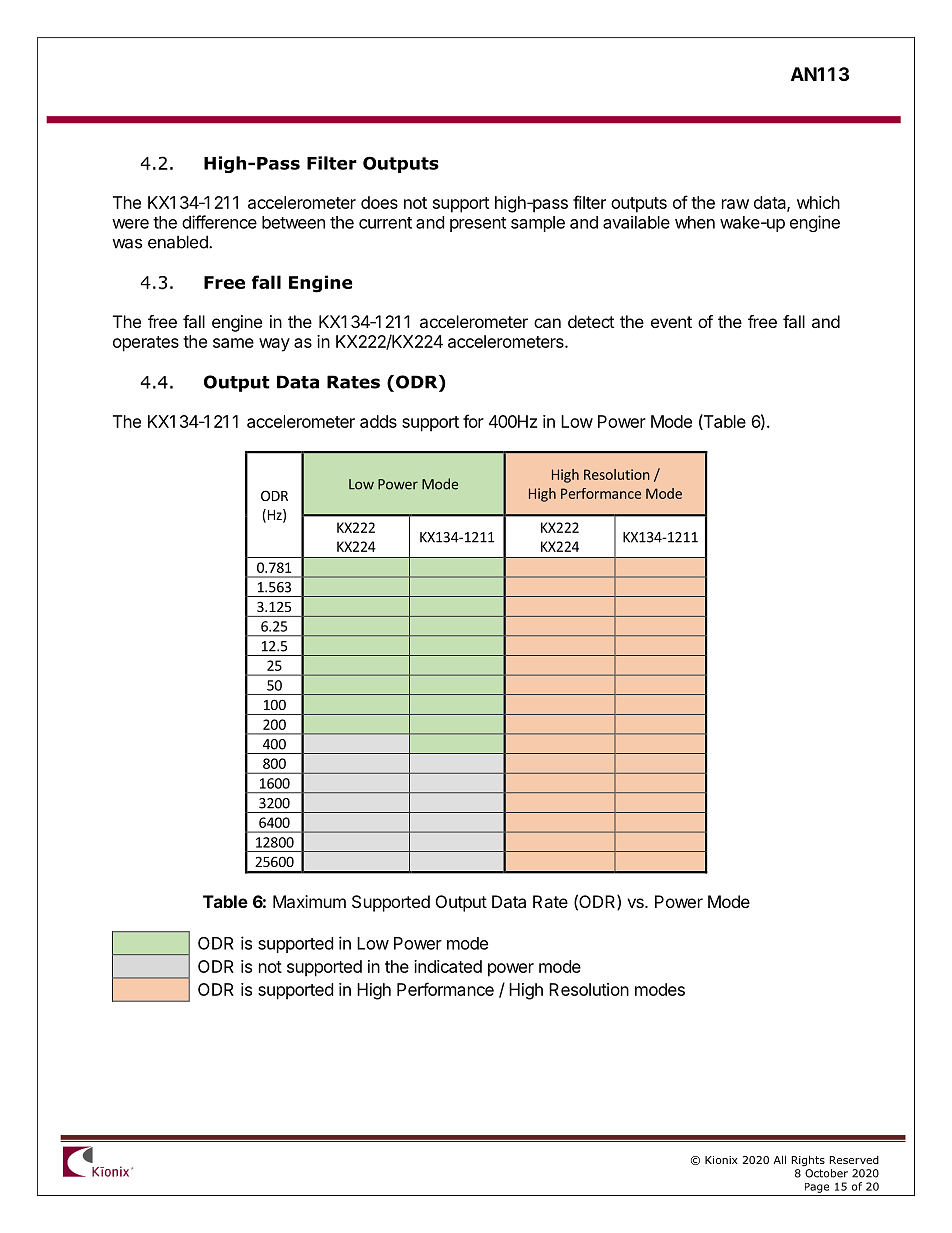 Image resolution: width=952 pixels, height=1233 pixels. Describe the element at coordinates (378, 421) in the screenshot. I see `adds` at that location.
